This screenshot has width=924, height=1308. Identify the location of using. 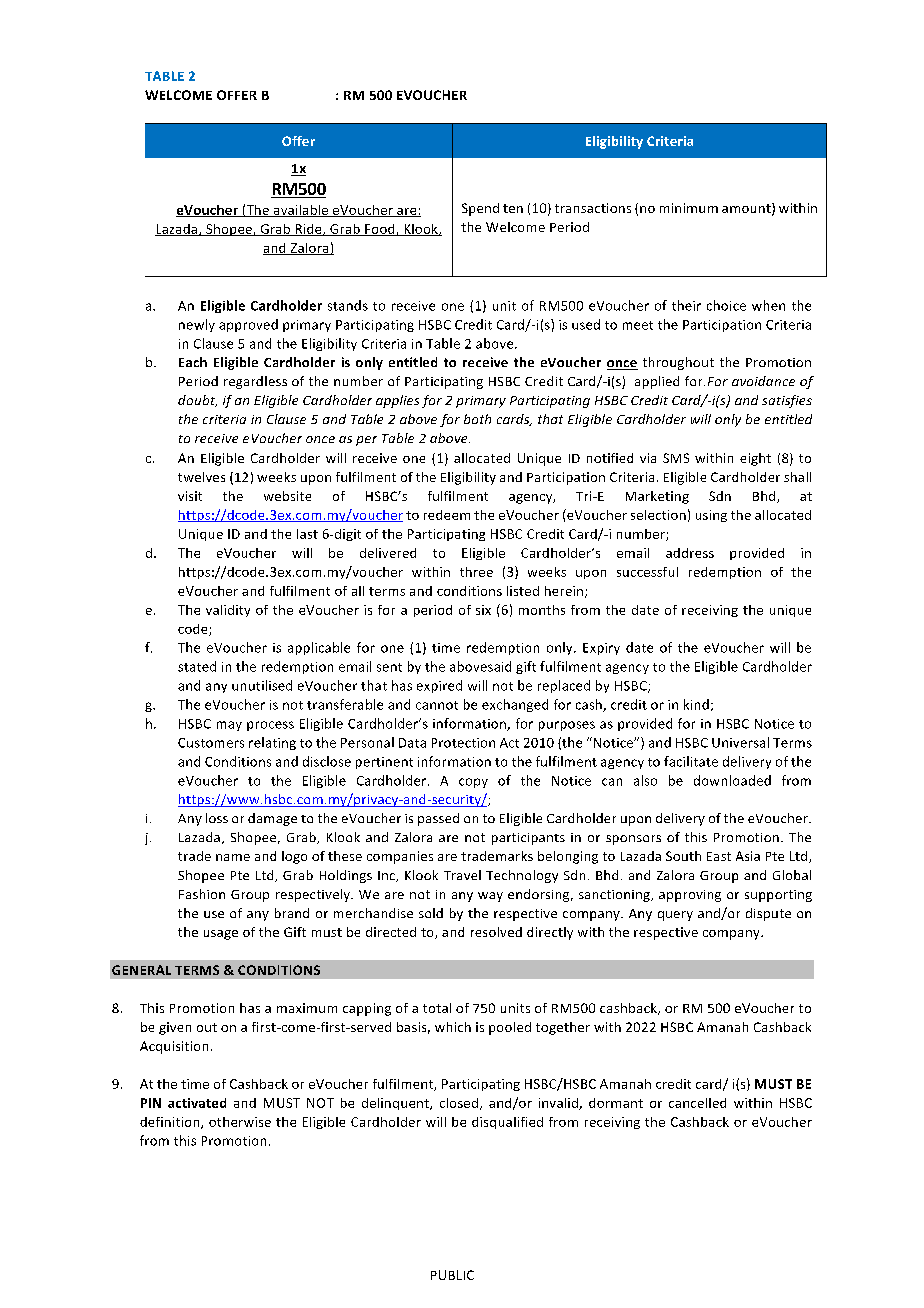
(711, 516).
